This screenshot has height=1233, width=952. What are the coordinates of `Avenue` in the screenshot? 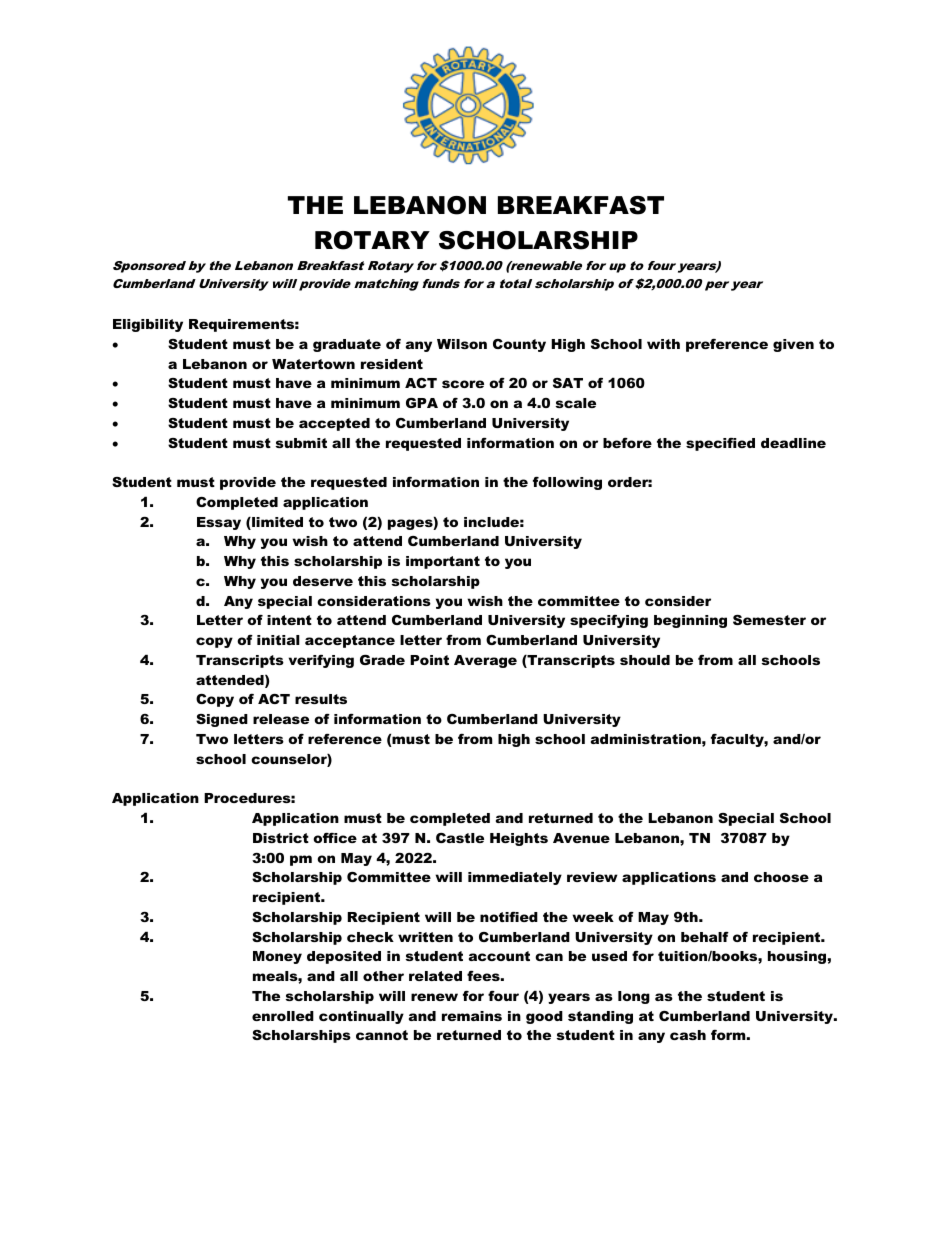 It's located at (581, 838).
